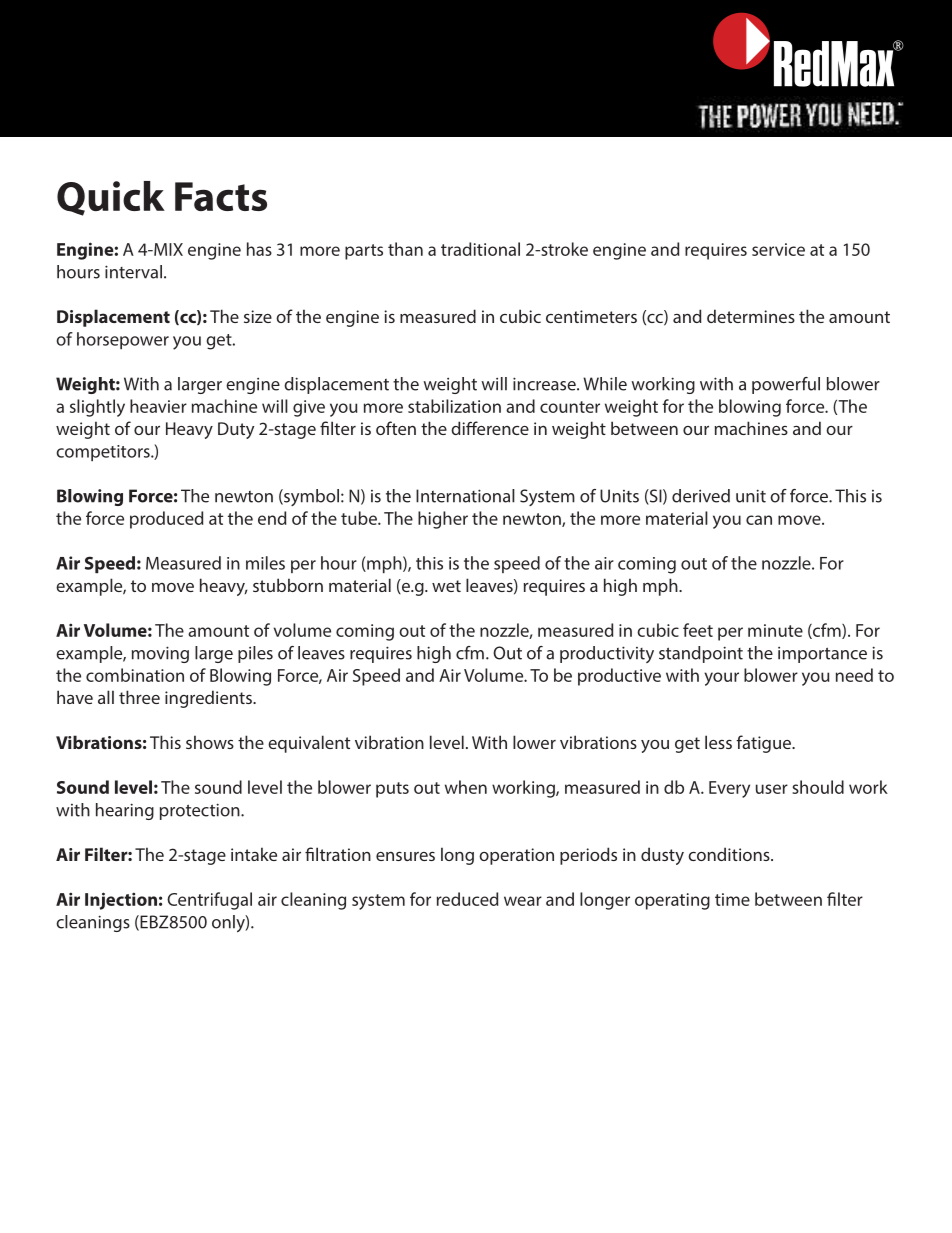 The width and height of the page is (952, 1233). Describe the element at coordinates (221, 196) in the page. I see `Facts` at that location.
